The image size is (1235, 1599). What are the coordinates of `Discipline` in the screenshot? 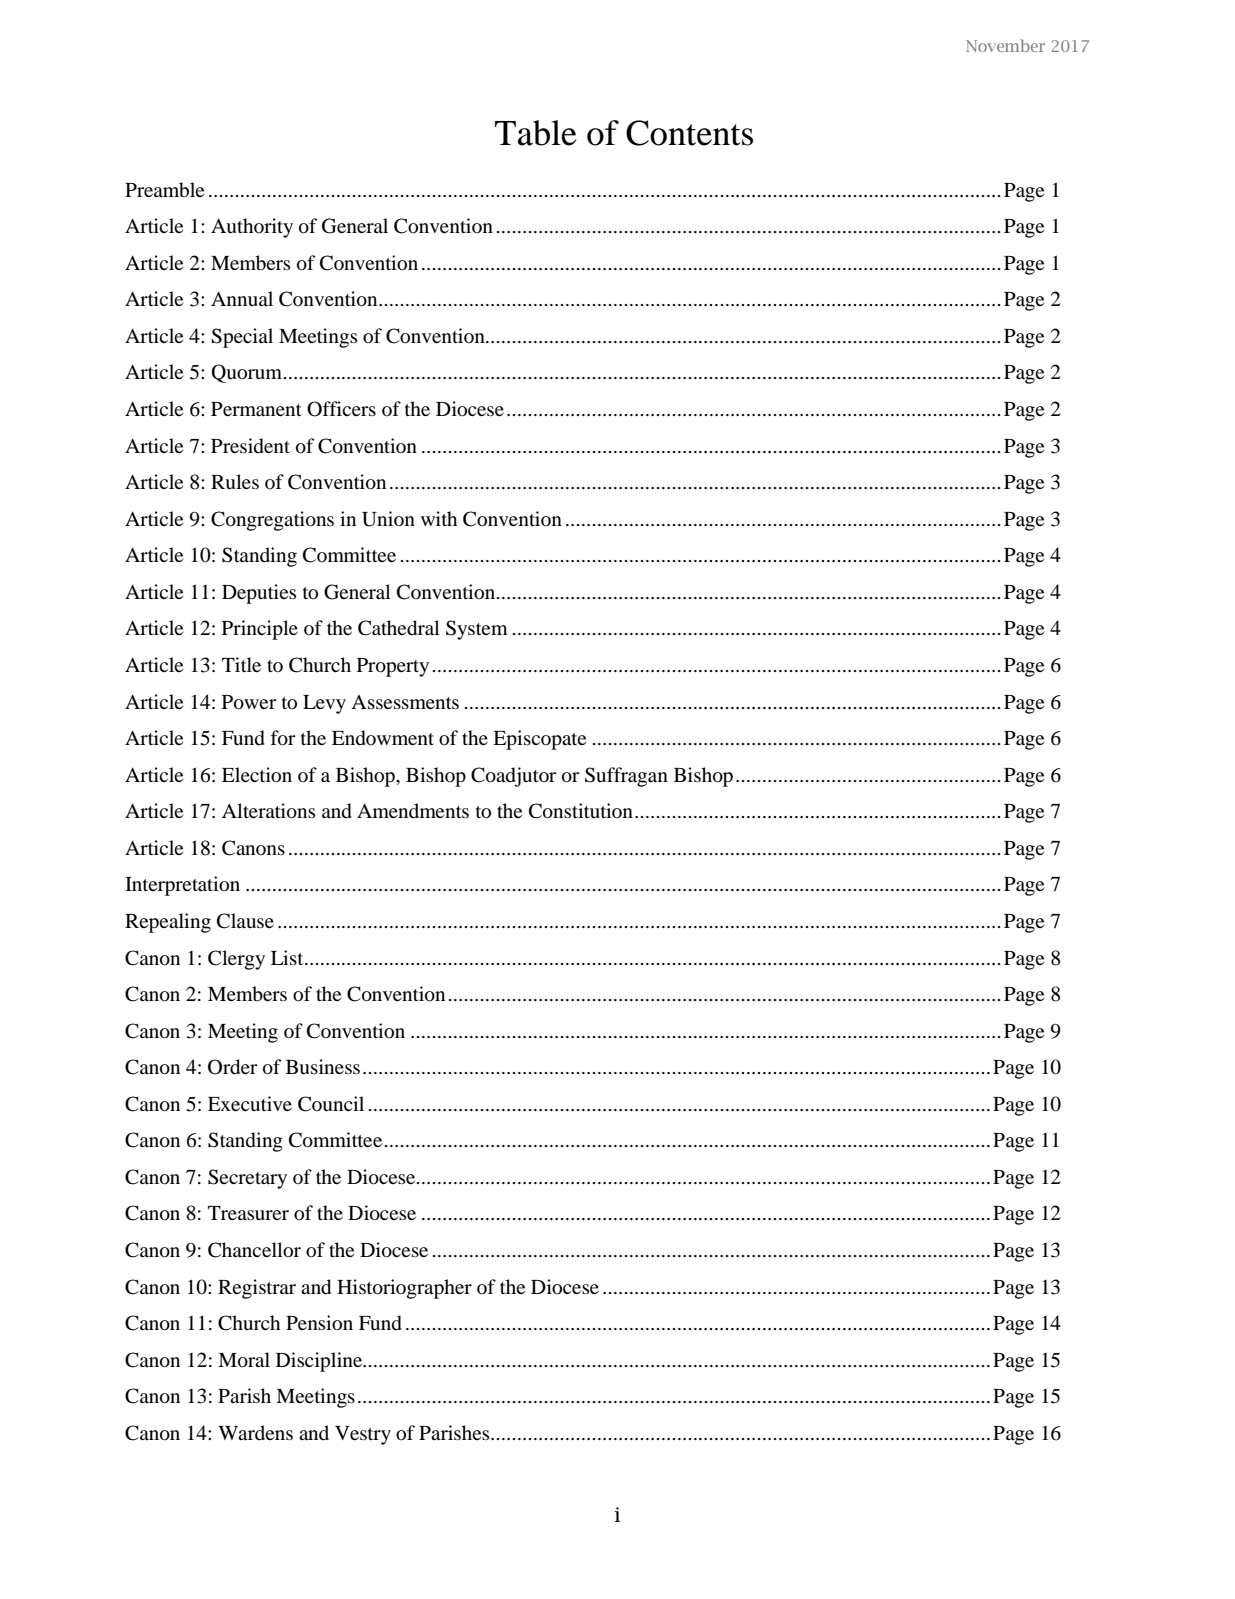 It's located at (320, 1362).
